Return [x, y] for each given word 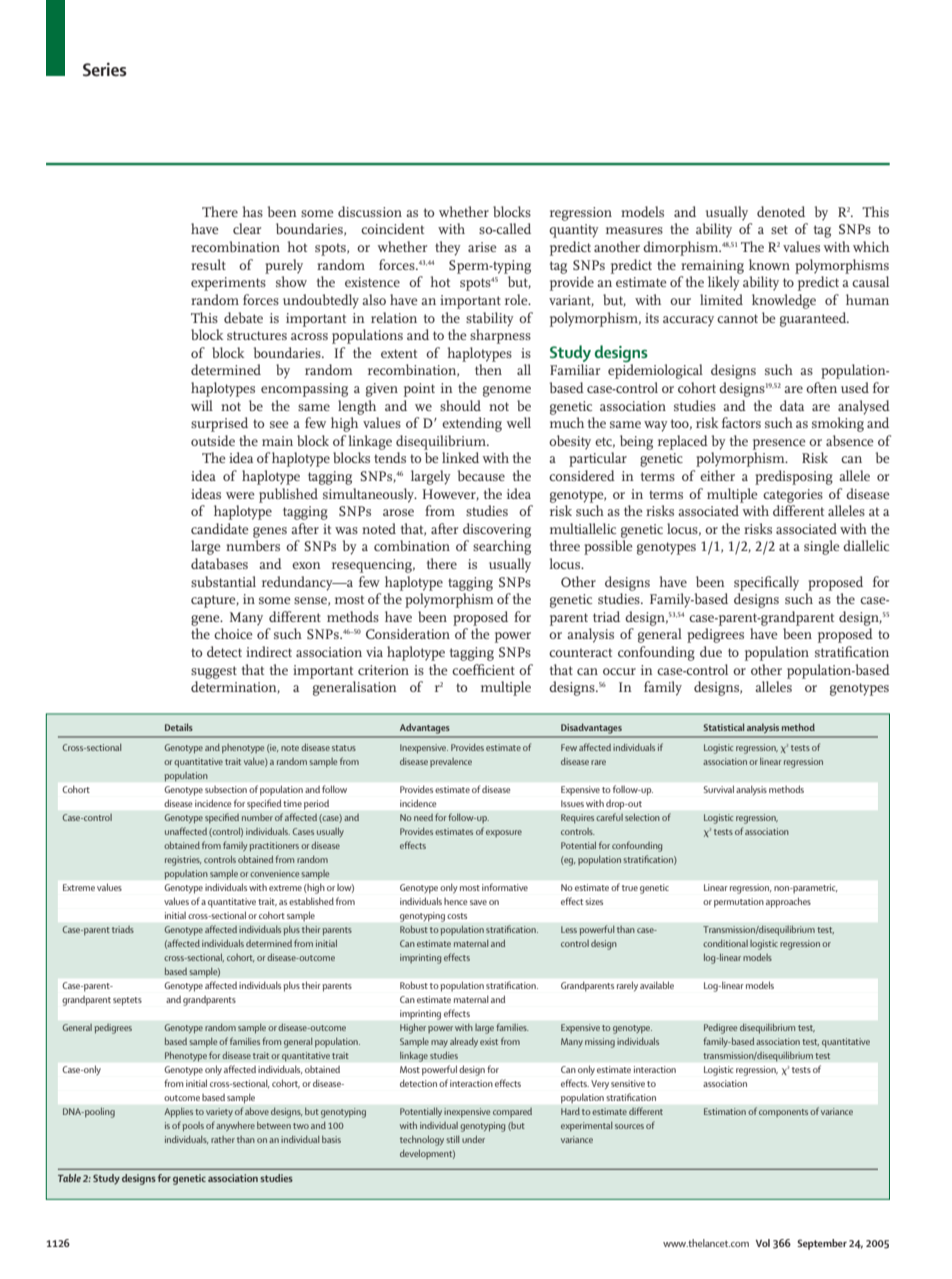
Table [69, 1178]
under [473, 1139]
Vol [763, 1243]
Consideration [408, 633]
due [711, 651]
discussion [370, 211]
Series [105, 69]
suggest [214, 672]
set [779, 229]
